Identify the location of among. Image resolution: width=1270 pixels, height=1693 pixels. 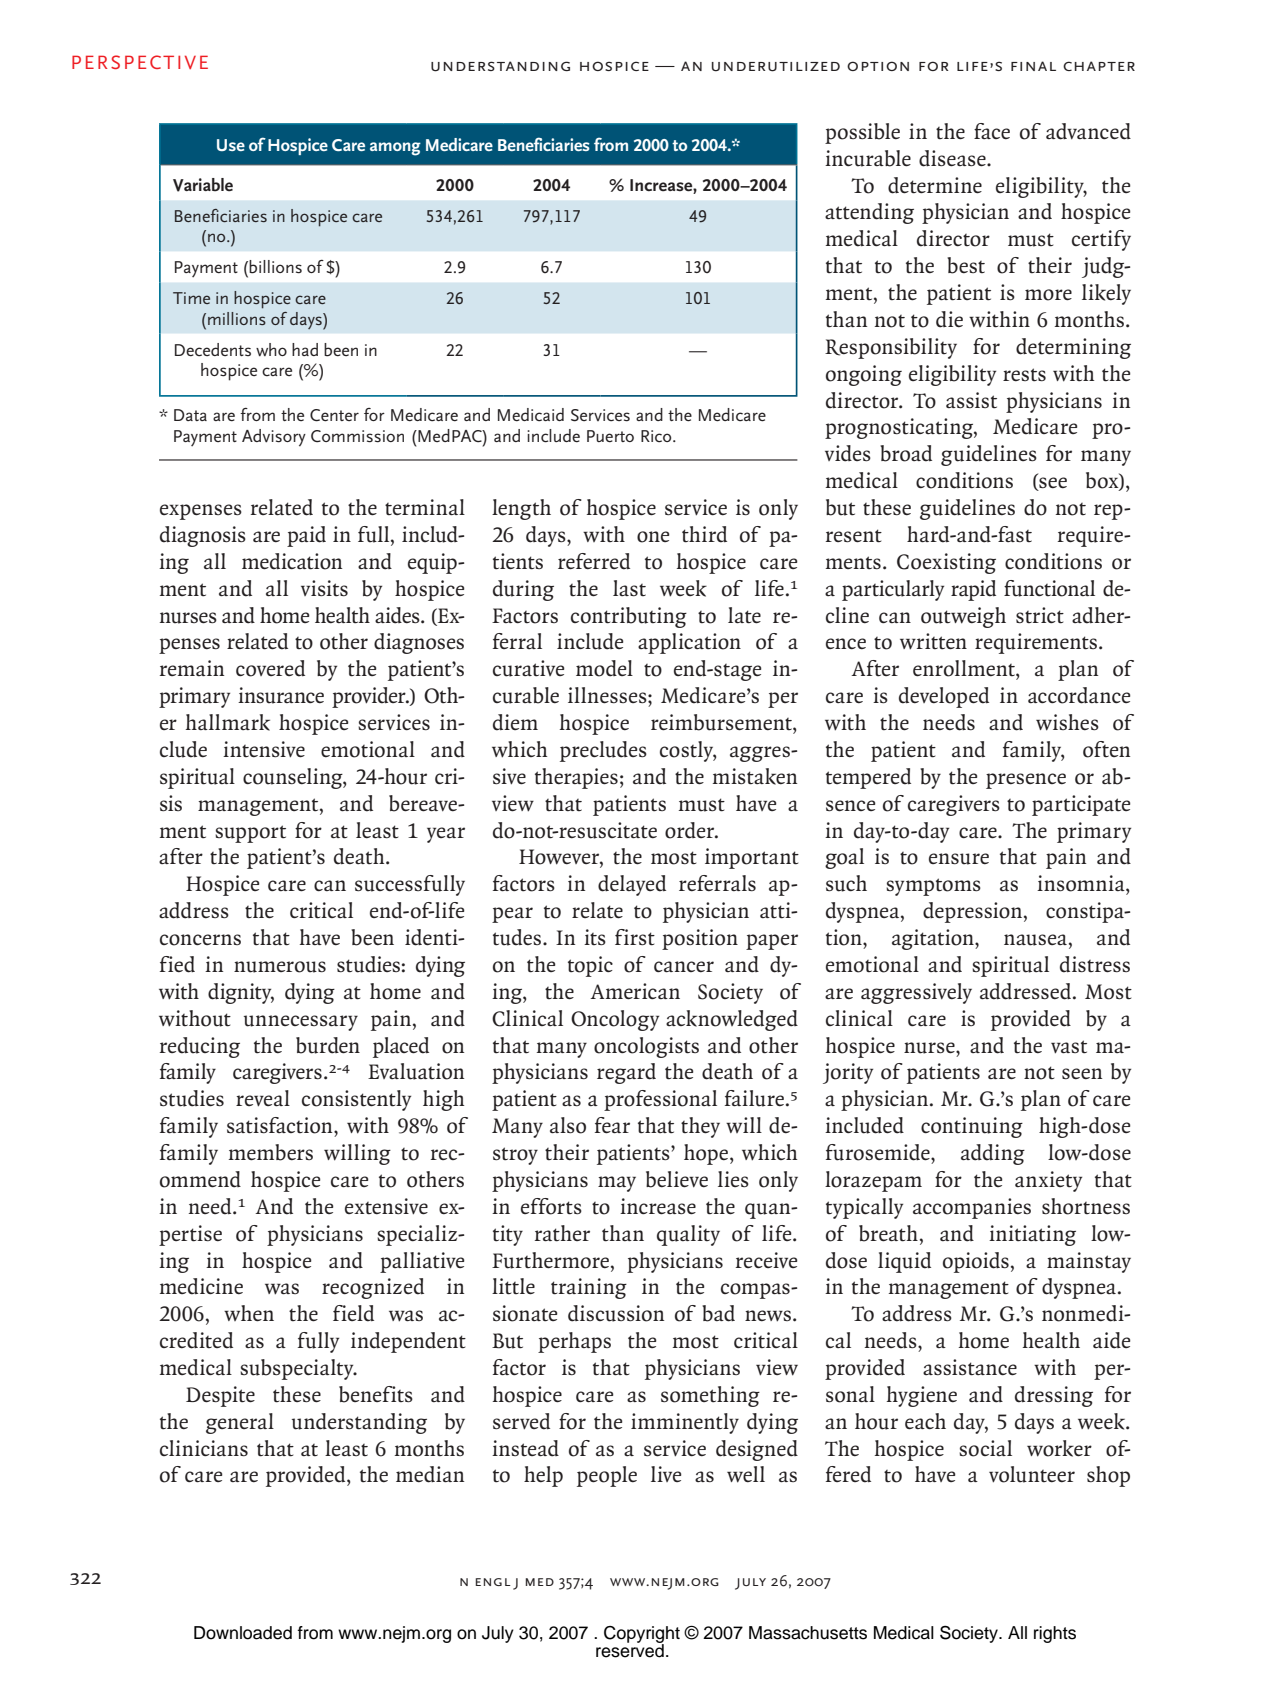
(395, 149).
